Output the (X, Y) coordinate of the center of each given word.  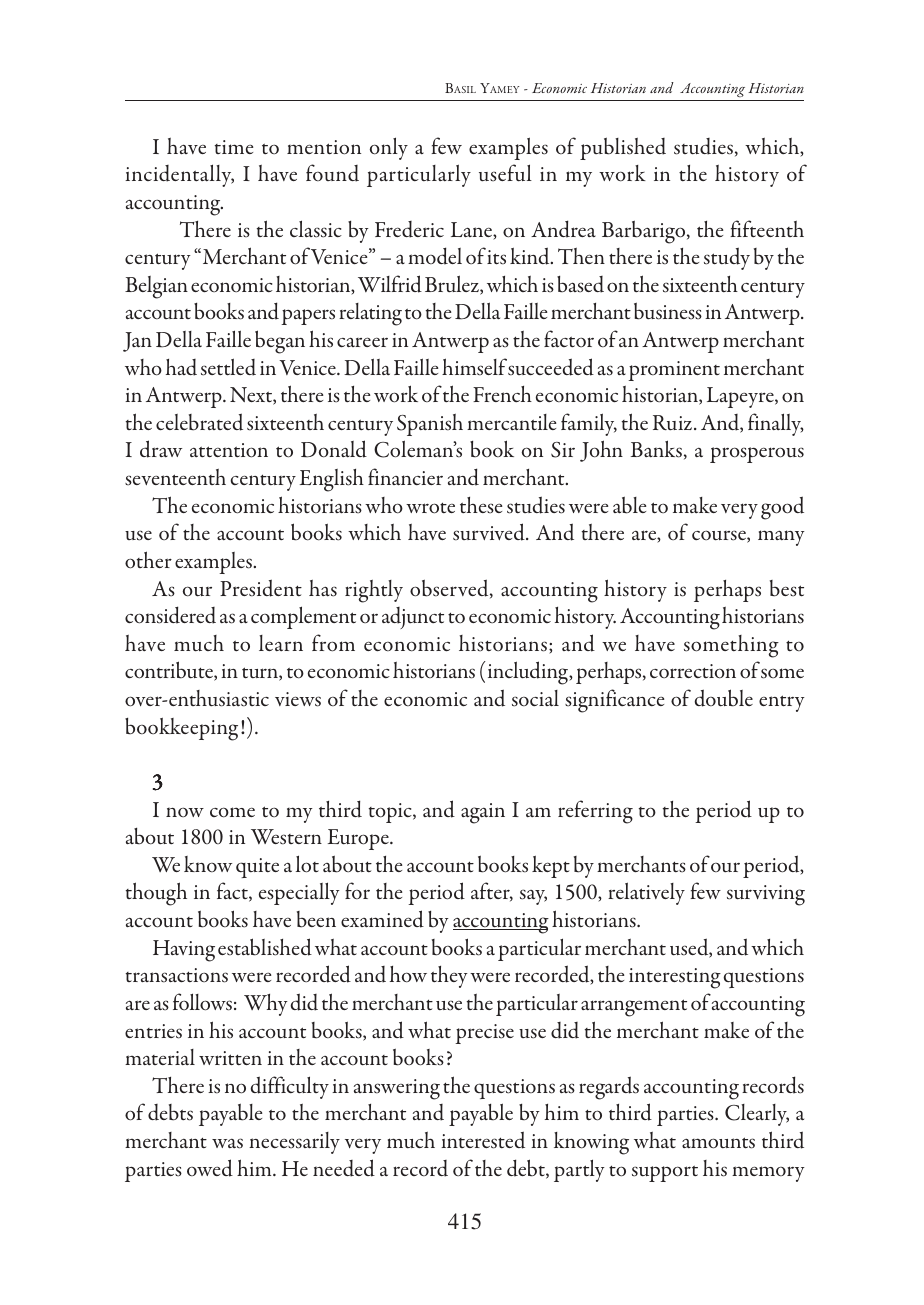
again (483, 813)
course (720, 536)
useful (505, 173)
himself (474, 367)
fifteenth (767, 228)
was (227, 1143)
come (232, 812)
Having (184, 951)
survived (490, 532)
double (724, 698)
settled (228, 367)
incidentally (179, 175)
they (449, 977)
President (261, 588)
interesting (675, 978)
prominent (674, 371)
